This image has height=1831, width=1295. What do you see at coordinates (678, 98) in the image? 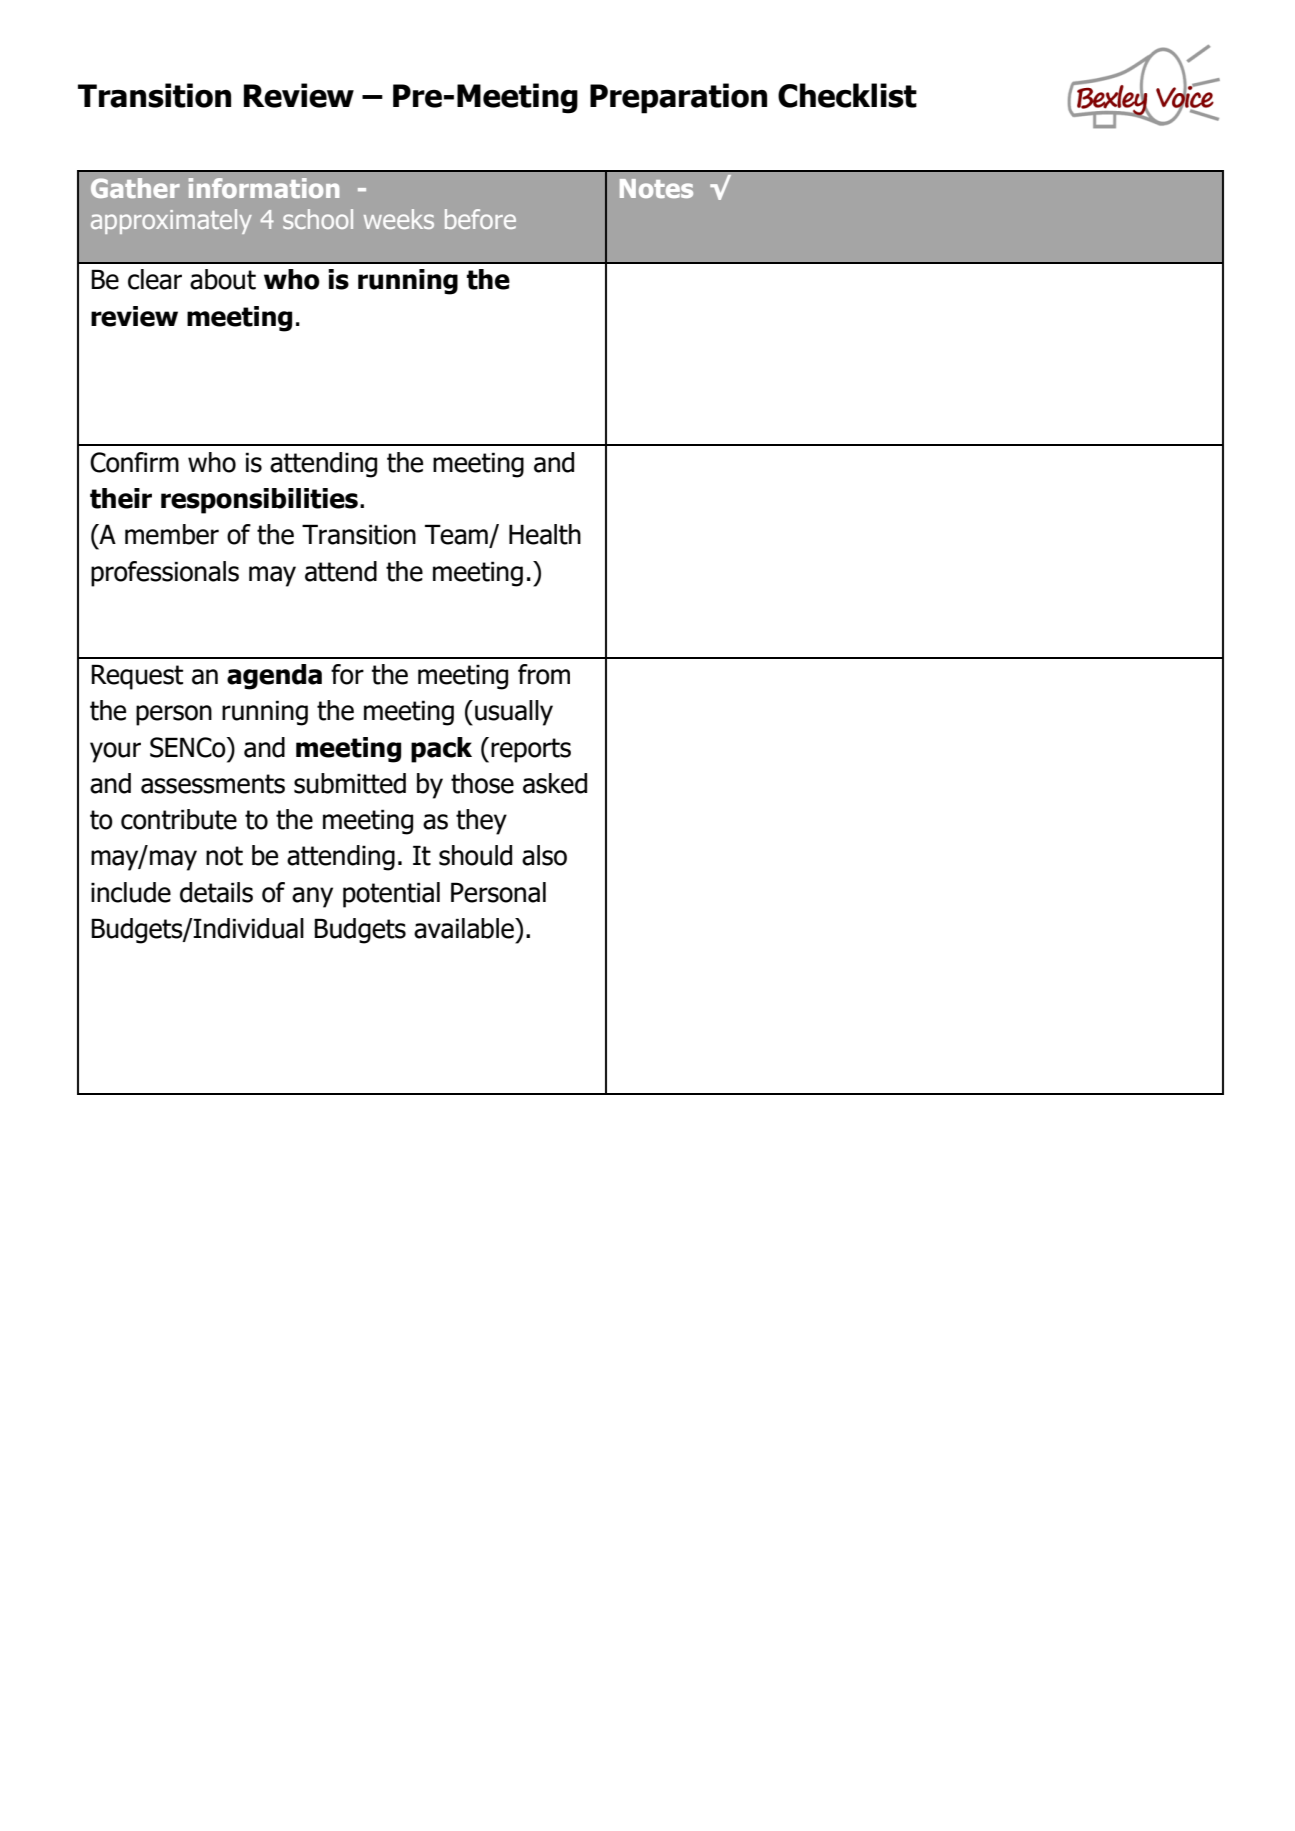
I see `Preparation` at bounding box center [678, 98].
